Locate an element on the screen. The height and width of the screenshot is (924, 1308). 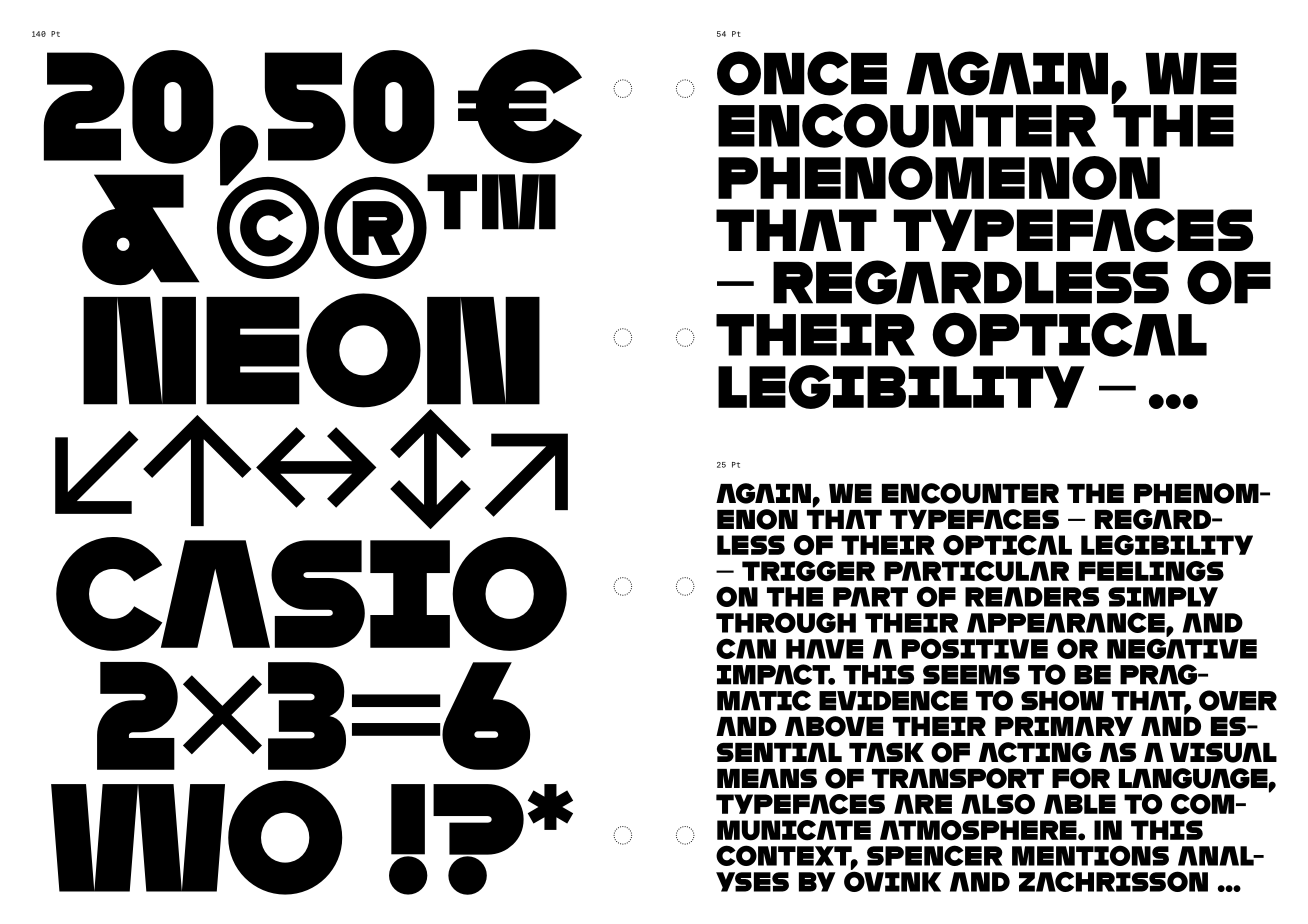
mentions is located at coordinates (1090, 855).
